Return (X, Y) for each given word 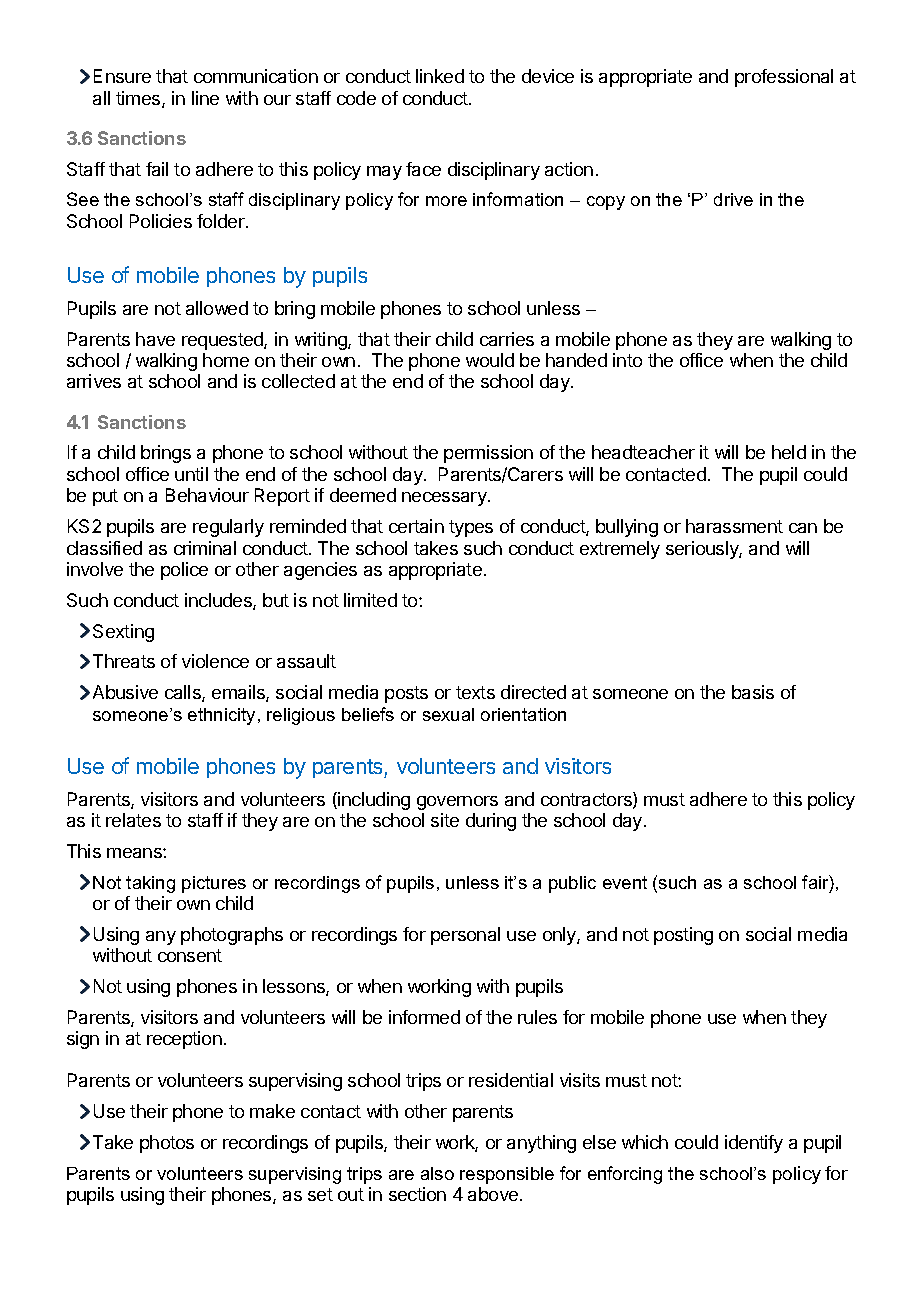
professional (784, 78)
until (191, 474)
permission (488, 454)
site (445, 820)
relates (133, 820)
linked (440, 76)
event (625, 882)
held (789, 452)
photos (167, 1144)
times (139, 99)
